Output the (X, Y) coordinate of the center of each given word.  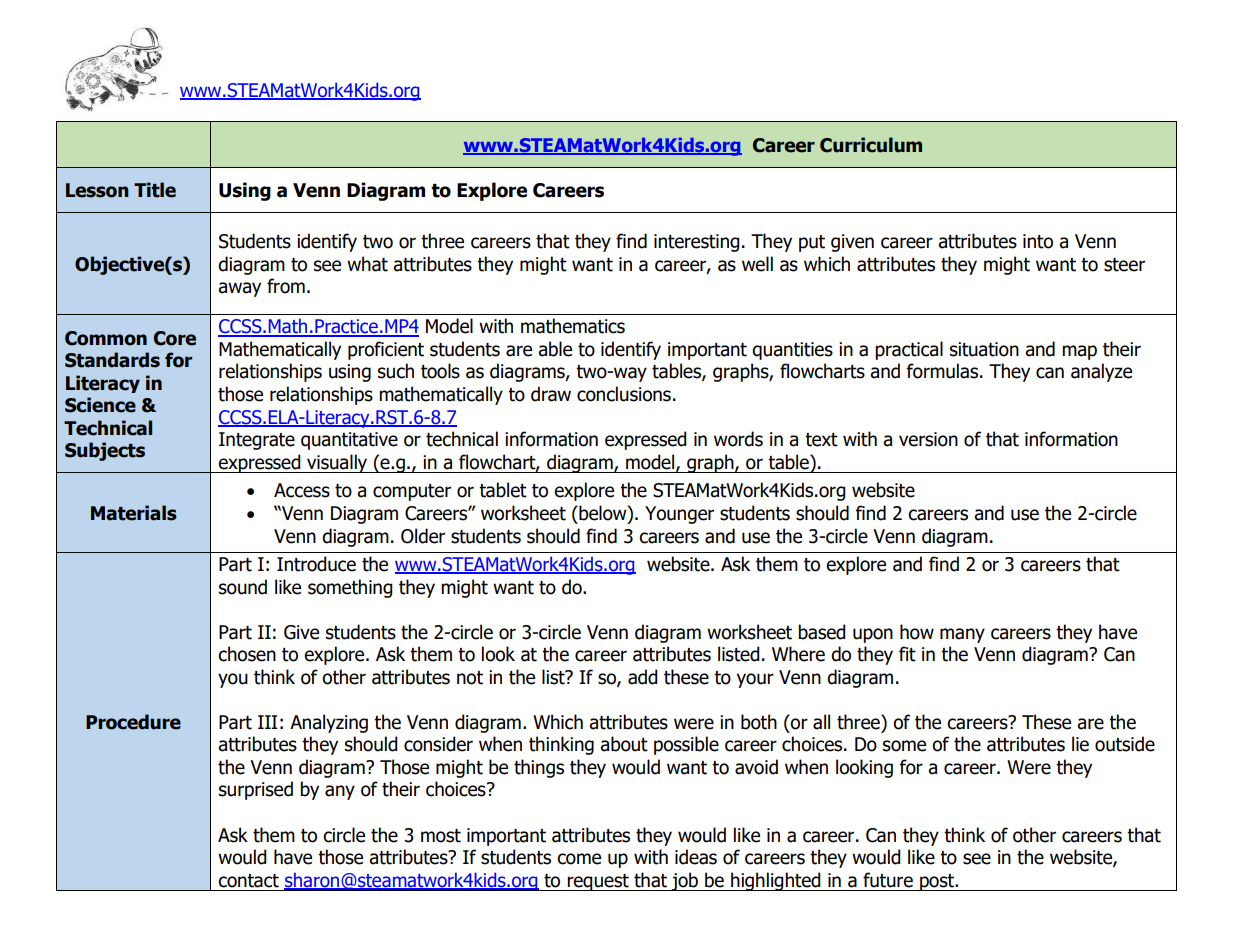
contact (248, 881)
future (888, 880)
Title (155, 190)
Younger (679, 515)
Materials (134, 513)
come (579, 859)
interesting (697, 243)
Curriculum (871, 145)
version (928, 439)
